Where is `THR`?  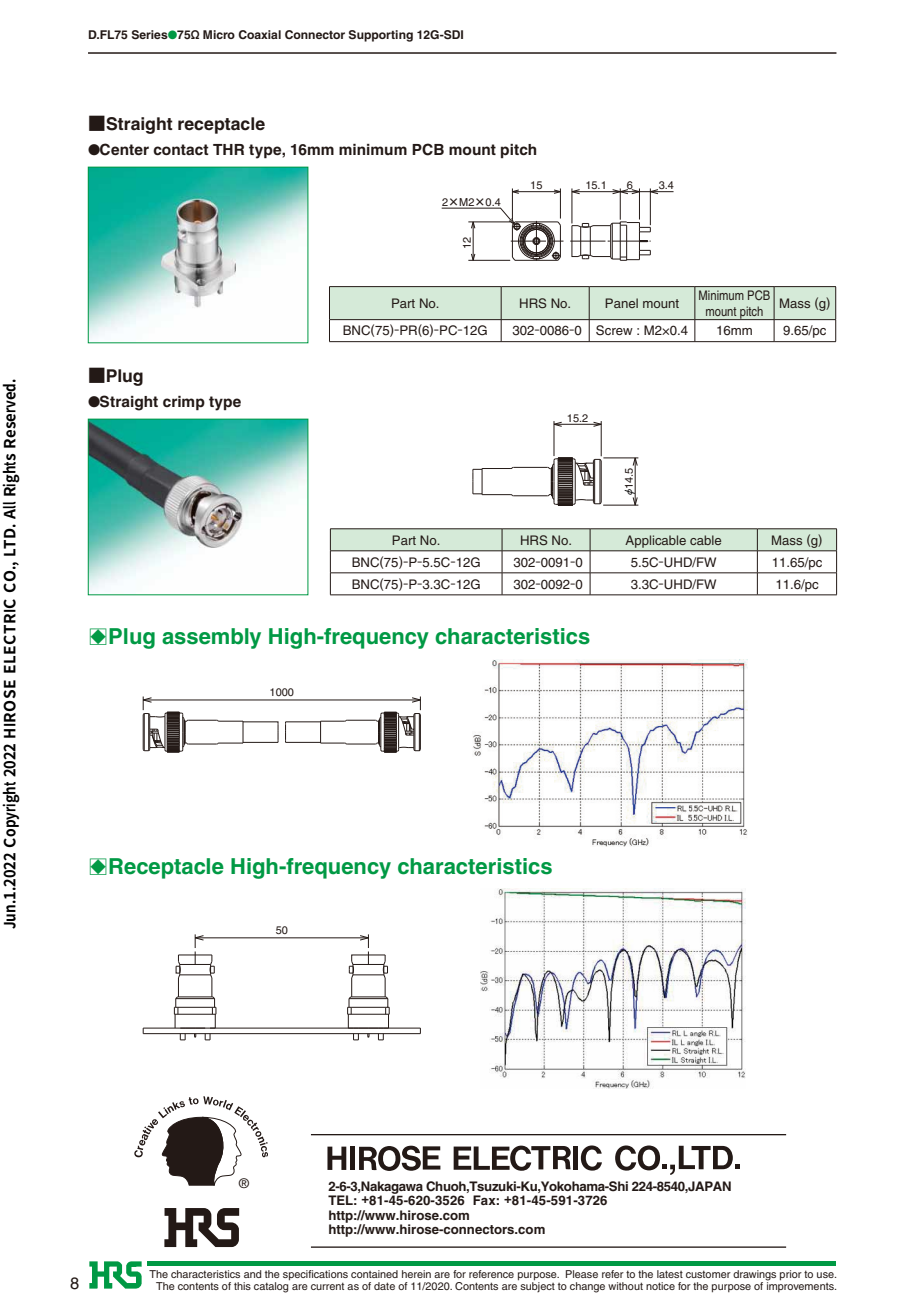 THR is located at coordinates (228, 149).
